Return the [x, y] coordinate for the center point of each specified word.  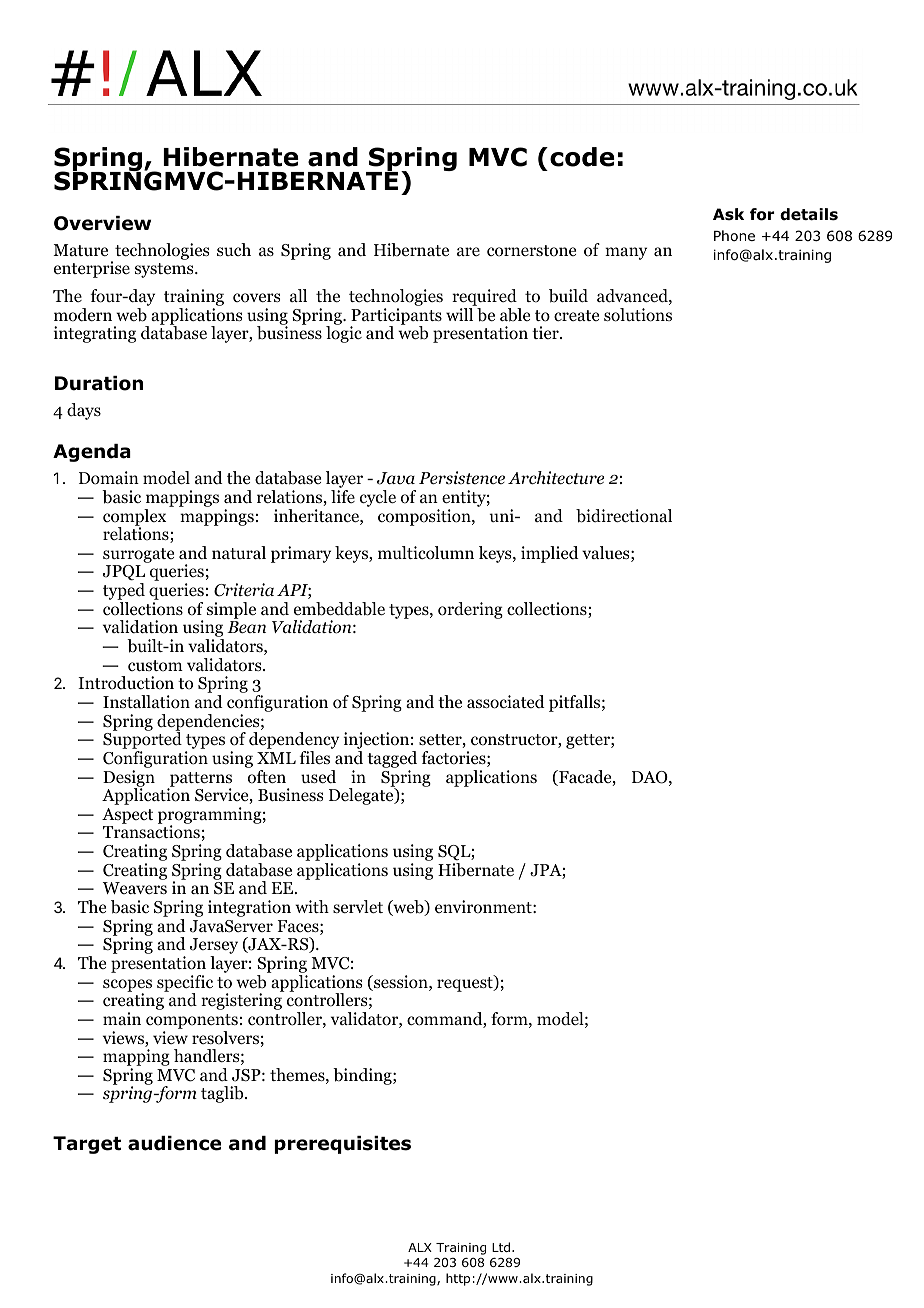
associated [506, 702]
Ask [728, 214]
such [234, 249]
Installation [146, 702]
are [468, 251]
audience [174, 1143]
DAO [650, 777]
